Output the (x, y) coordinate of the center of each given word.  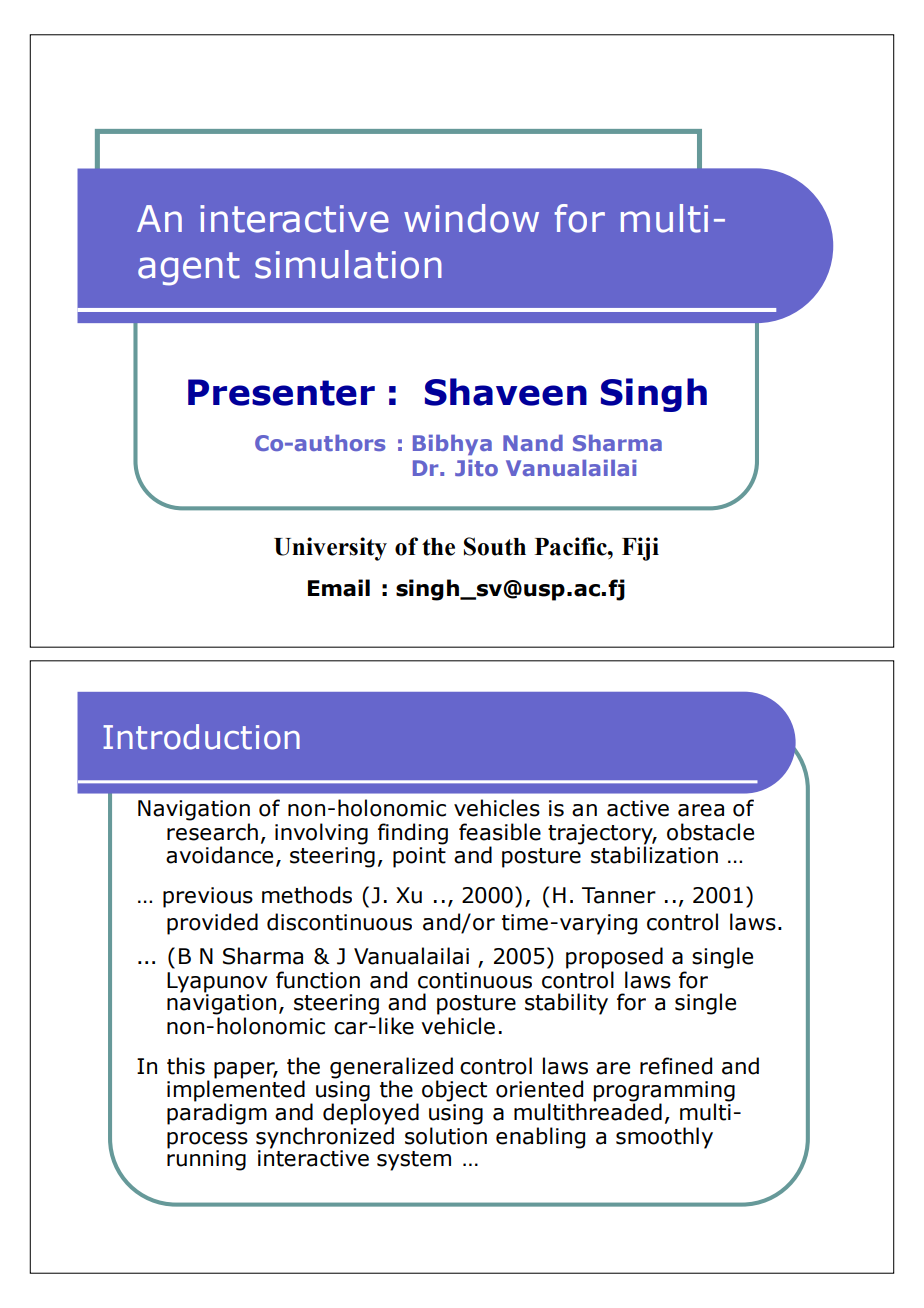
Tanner (619, 895)
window (471, 218)
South (495, 546)
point (419, 857)
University (330, 549)
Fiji (640, 549)
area (701, 810)
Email (339, 588)
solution (446, 1136)
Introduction (201, 737)
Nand (533, 443)
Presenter (281, 392)
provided (212, 924)
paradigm (217, 1114)
